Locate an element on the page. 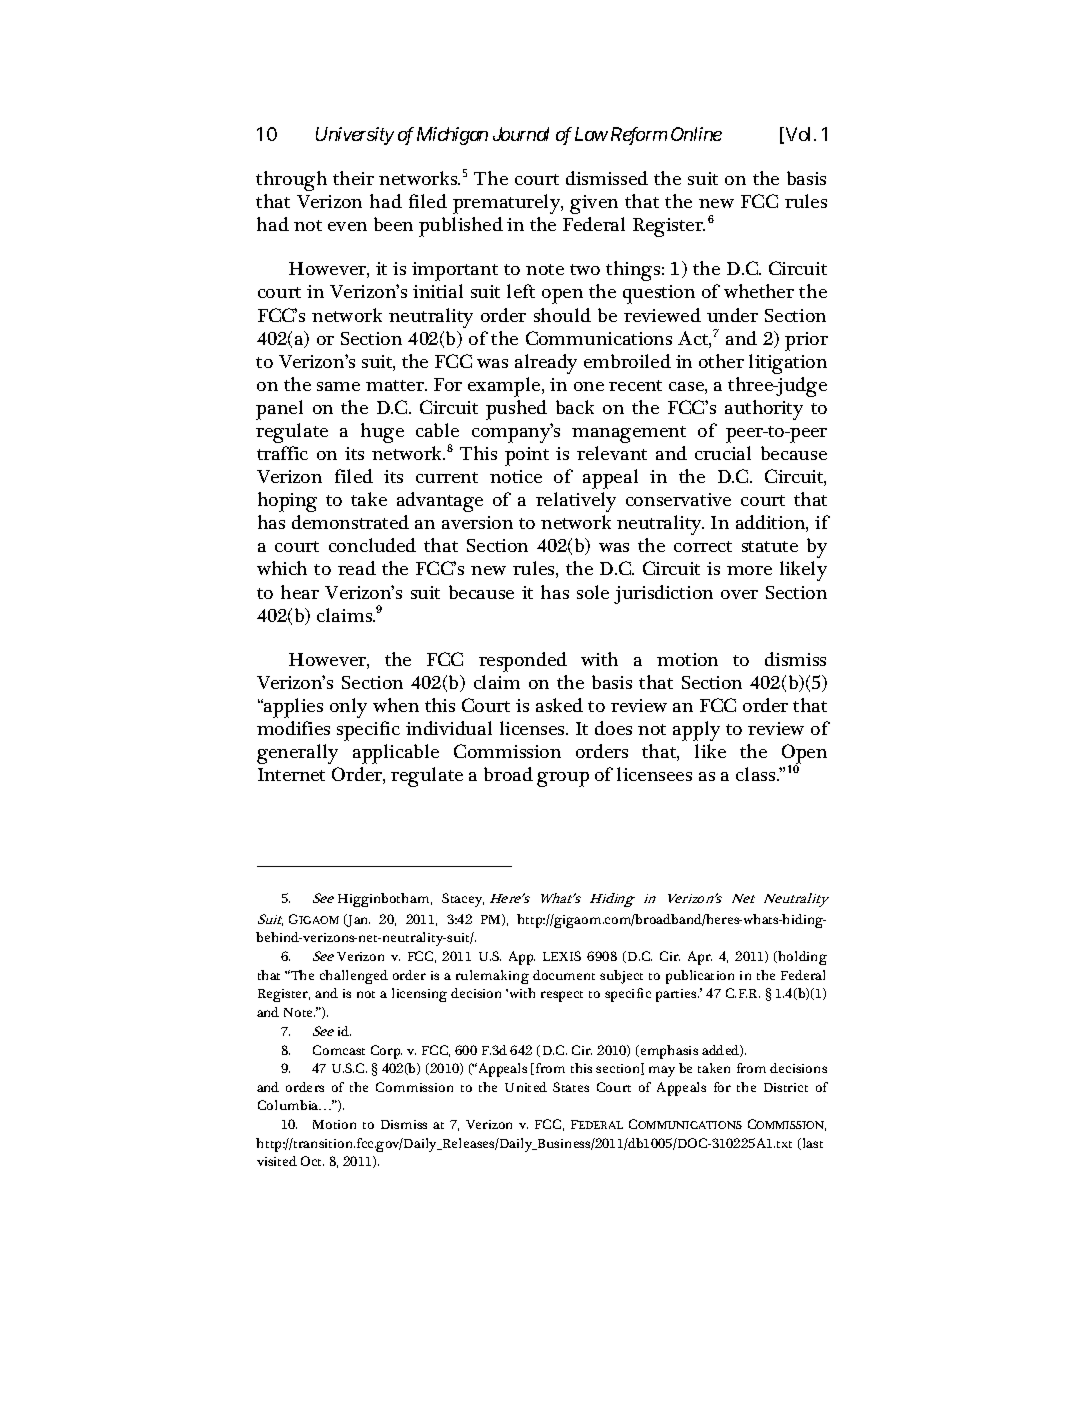 This document has width=1085, height=1405. Oct is located at coordinates (312, 1161).
